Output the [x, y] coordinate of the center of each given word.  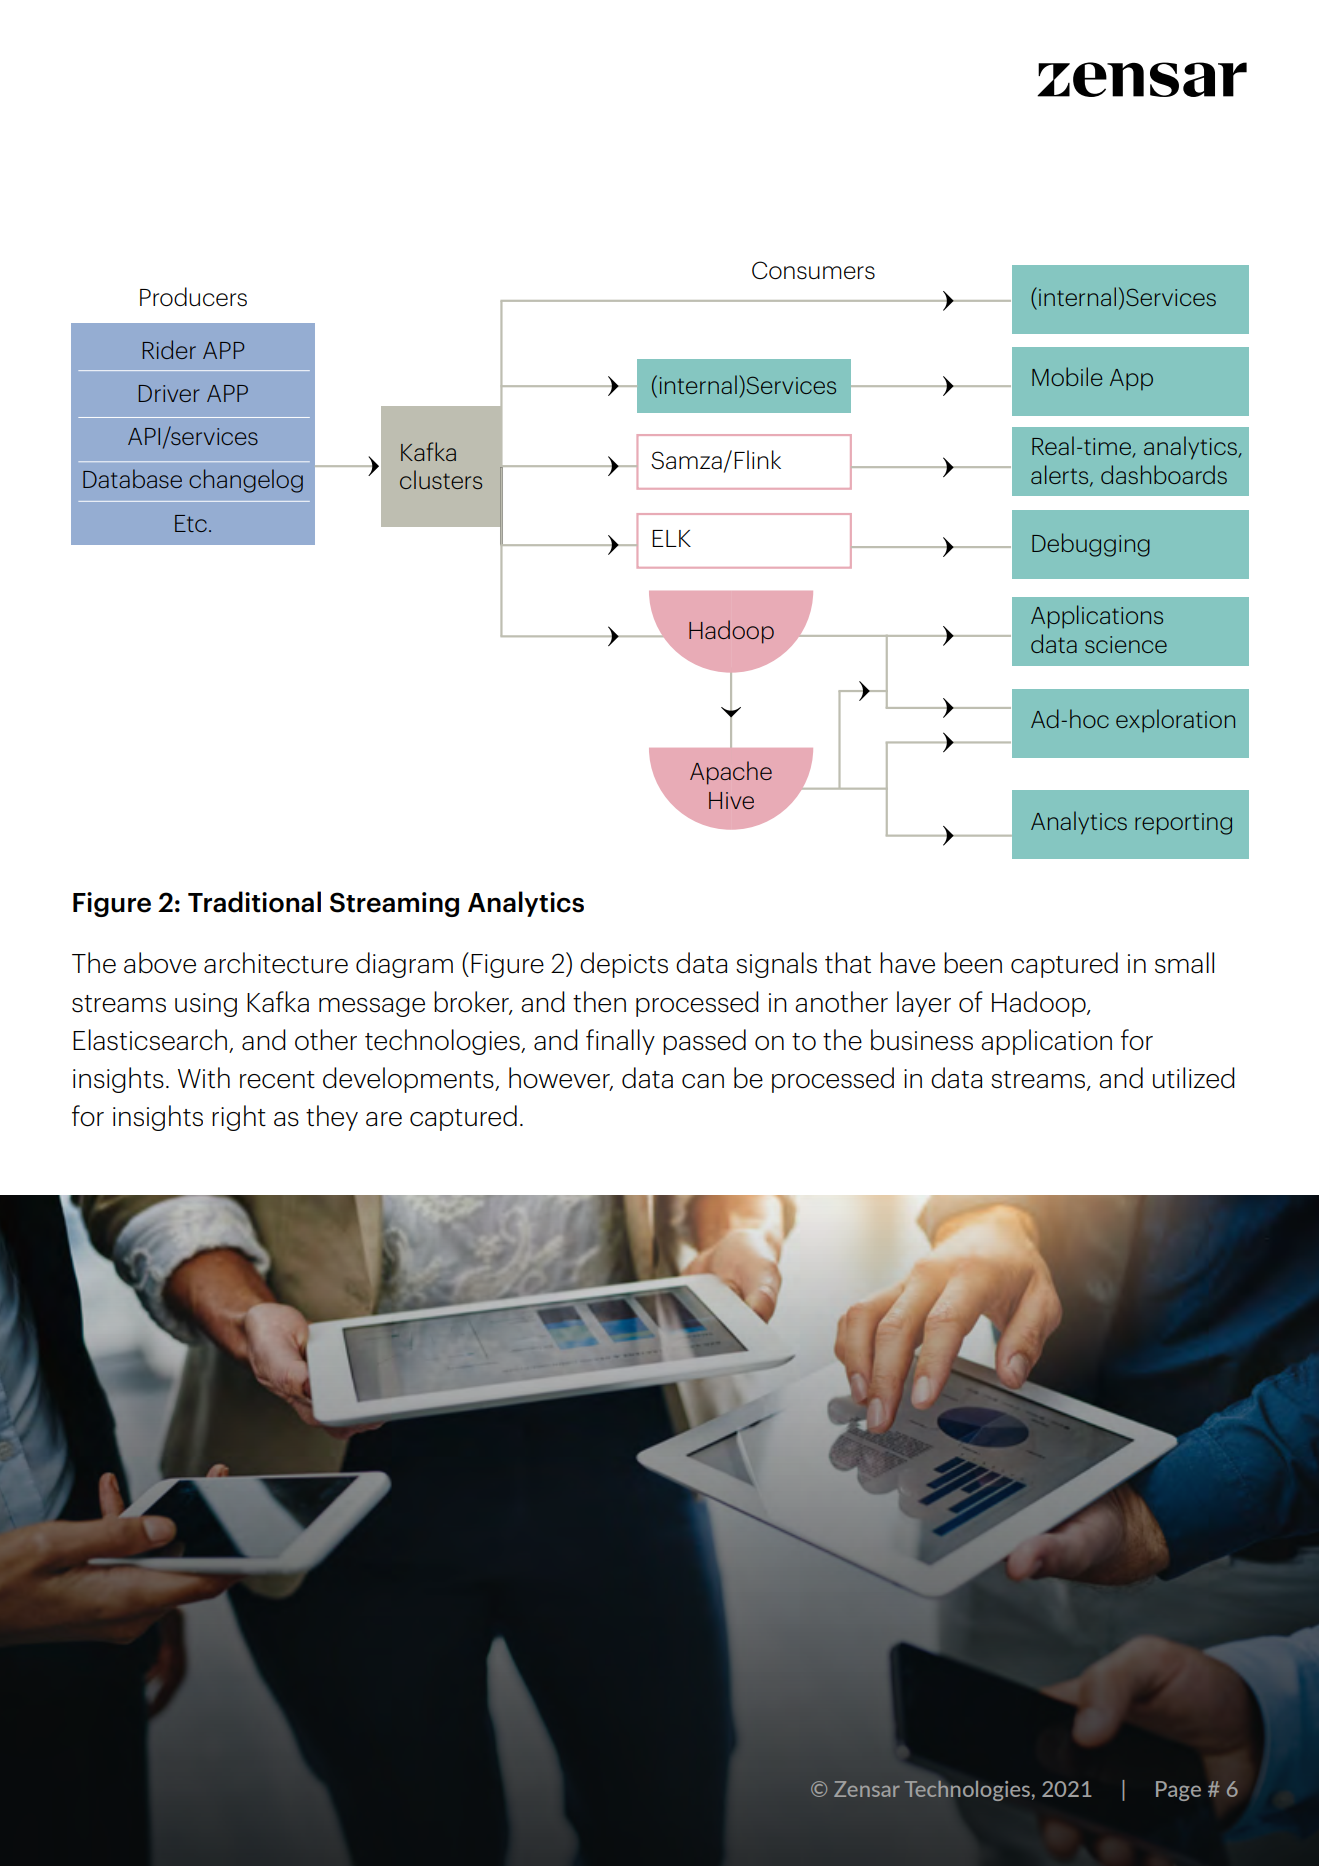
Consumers [813, 270]
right [239, 1118]
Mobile [1067, 376]
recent [277, 1080]
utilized [1194, 1078]
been [973, 963]
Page [1178, 1791]
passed [704, 1042]
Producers [193, 297]
